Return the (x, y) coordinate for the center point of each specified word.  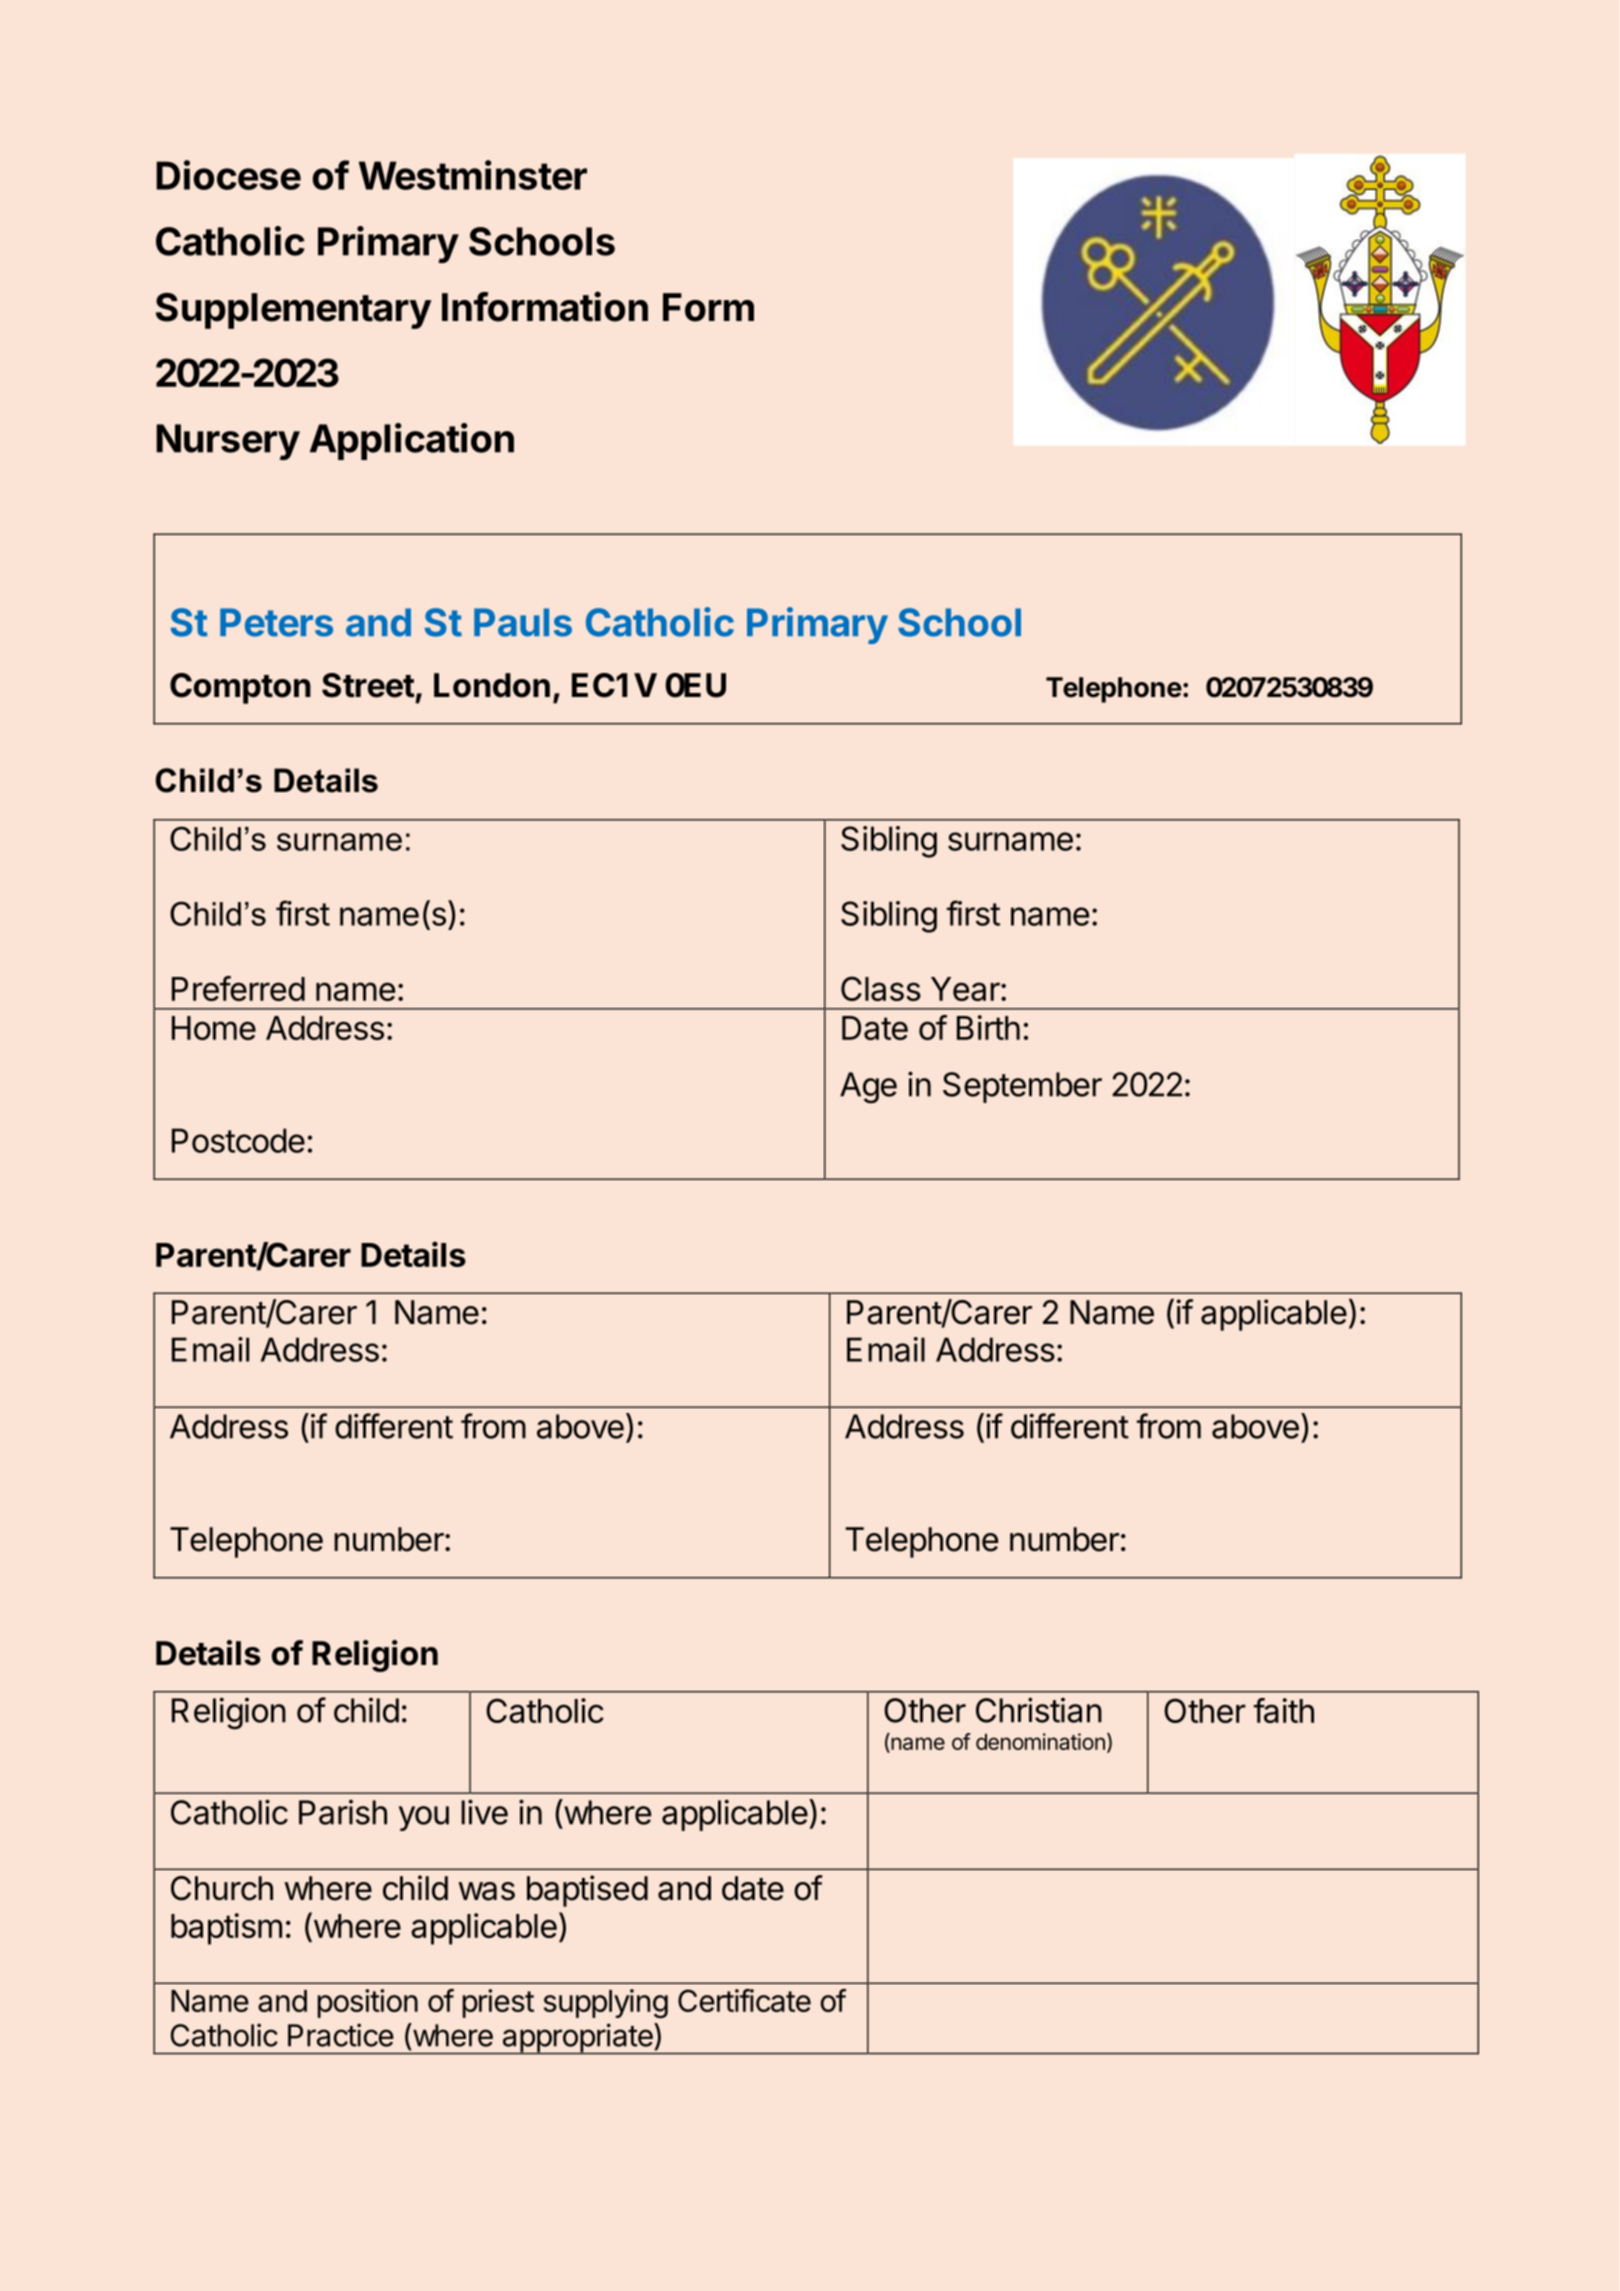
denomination (1040, 1741)
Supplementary (293, 311)
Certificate (744, 2000)
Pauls (523, 622)
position (368, 2003)
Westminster (473, 175)
